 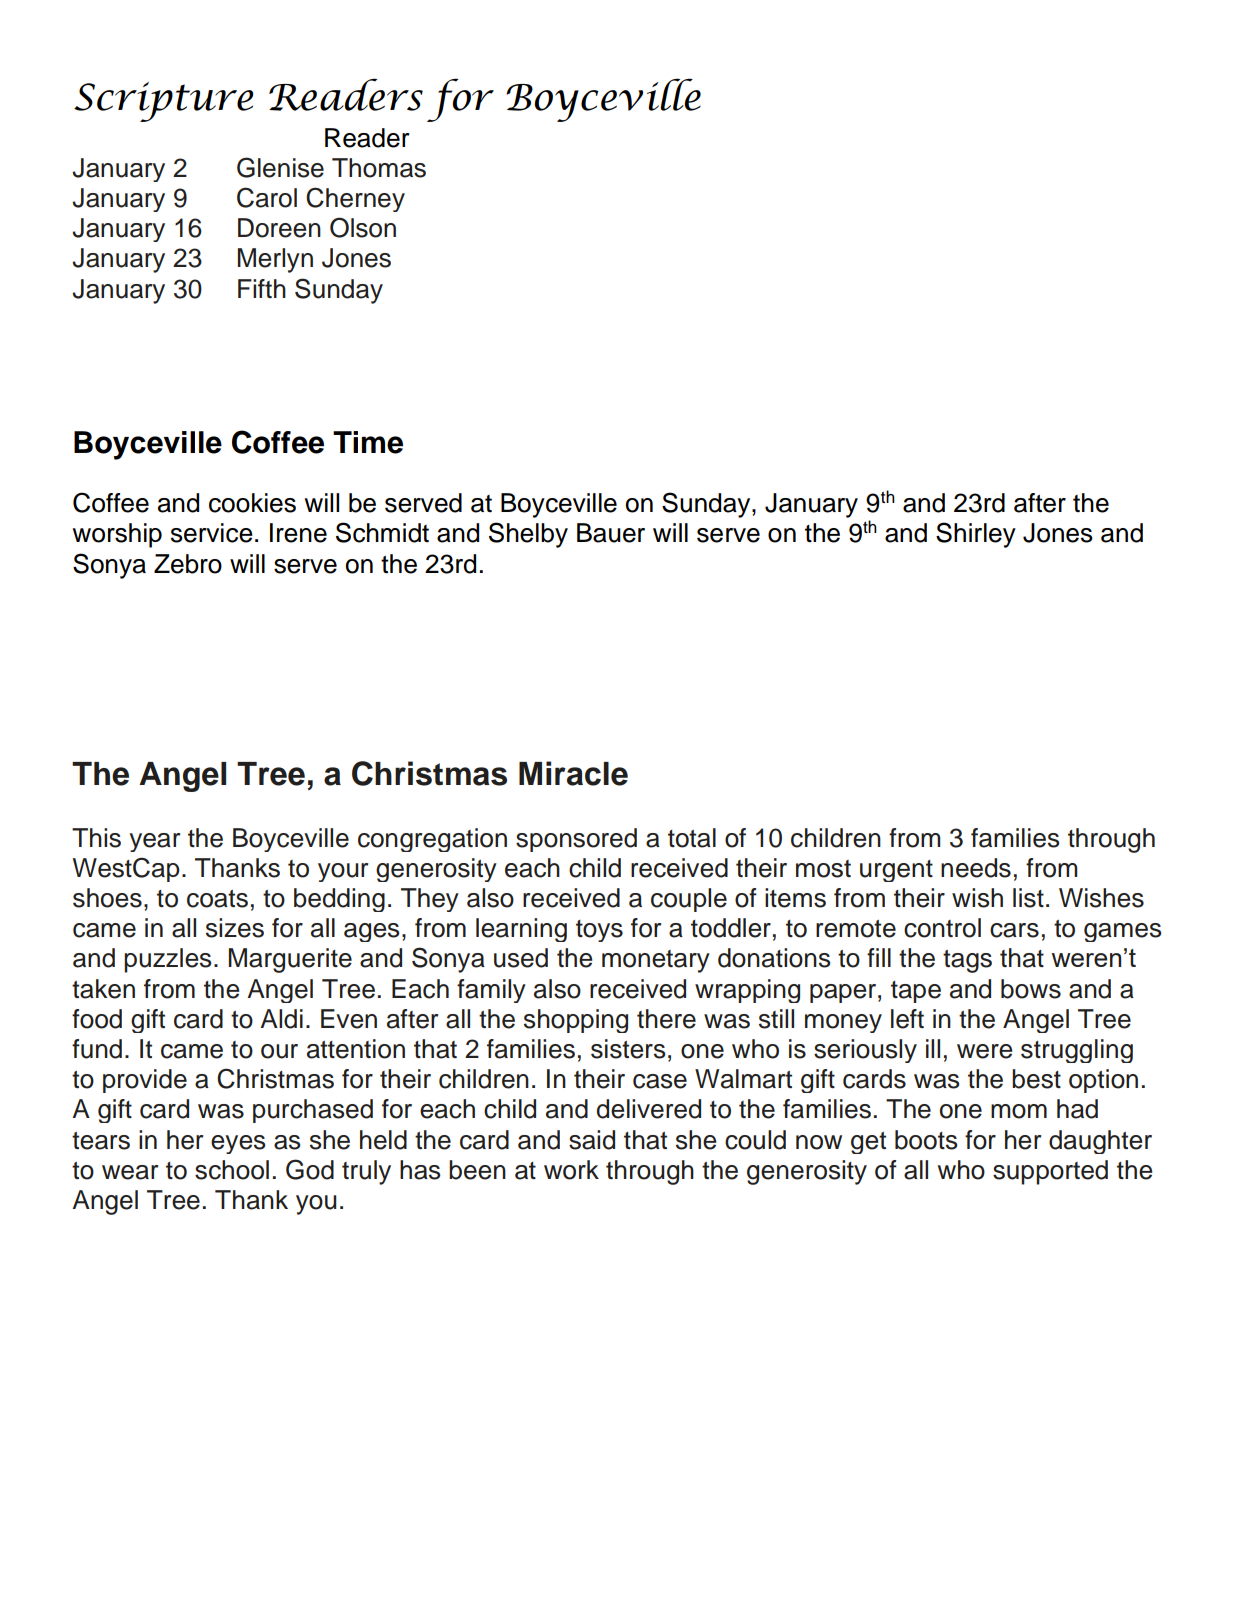 What do you see at coordinates (1019, 1111) in the screenshot?
I see `mom` at bounding box center [1019, 1111].
